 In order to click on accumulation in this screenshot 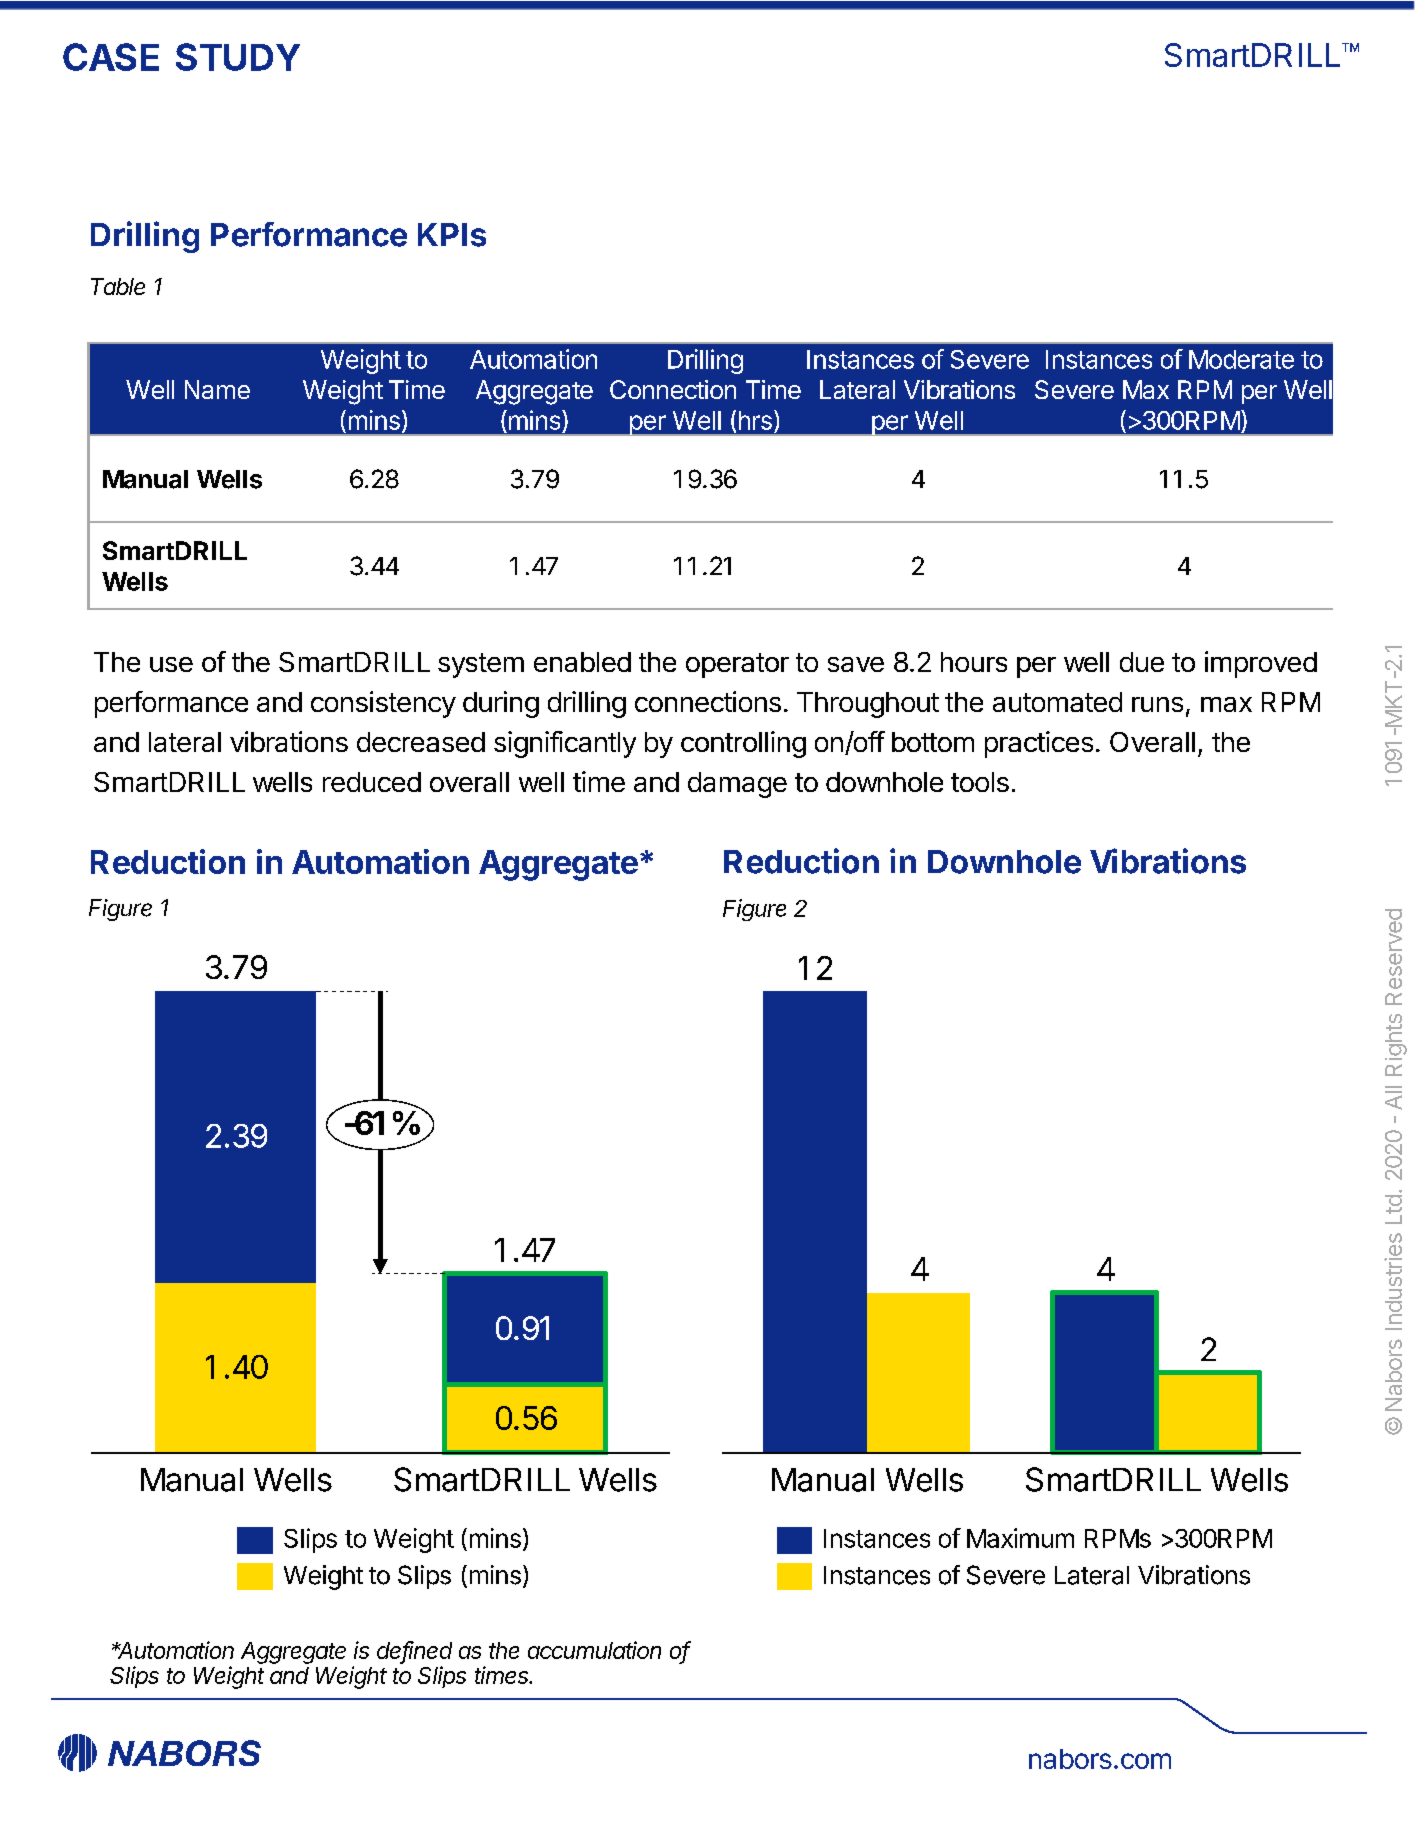, I will do `click(594, 1650)`.
